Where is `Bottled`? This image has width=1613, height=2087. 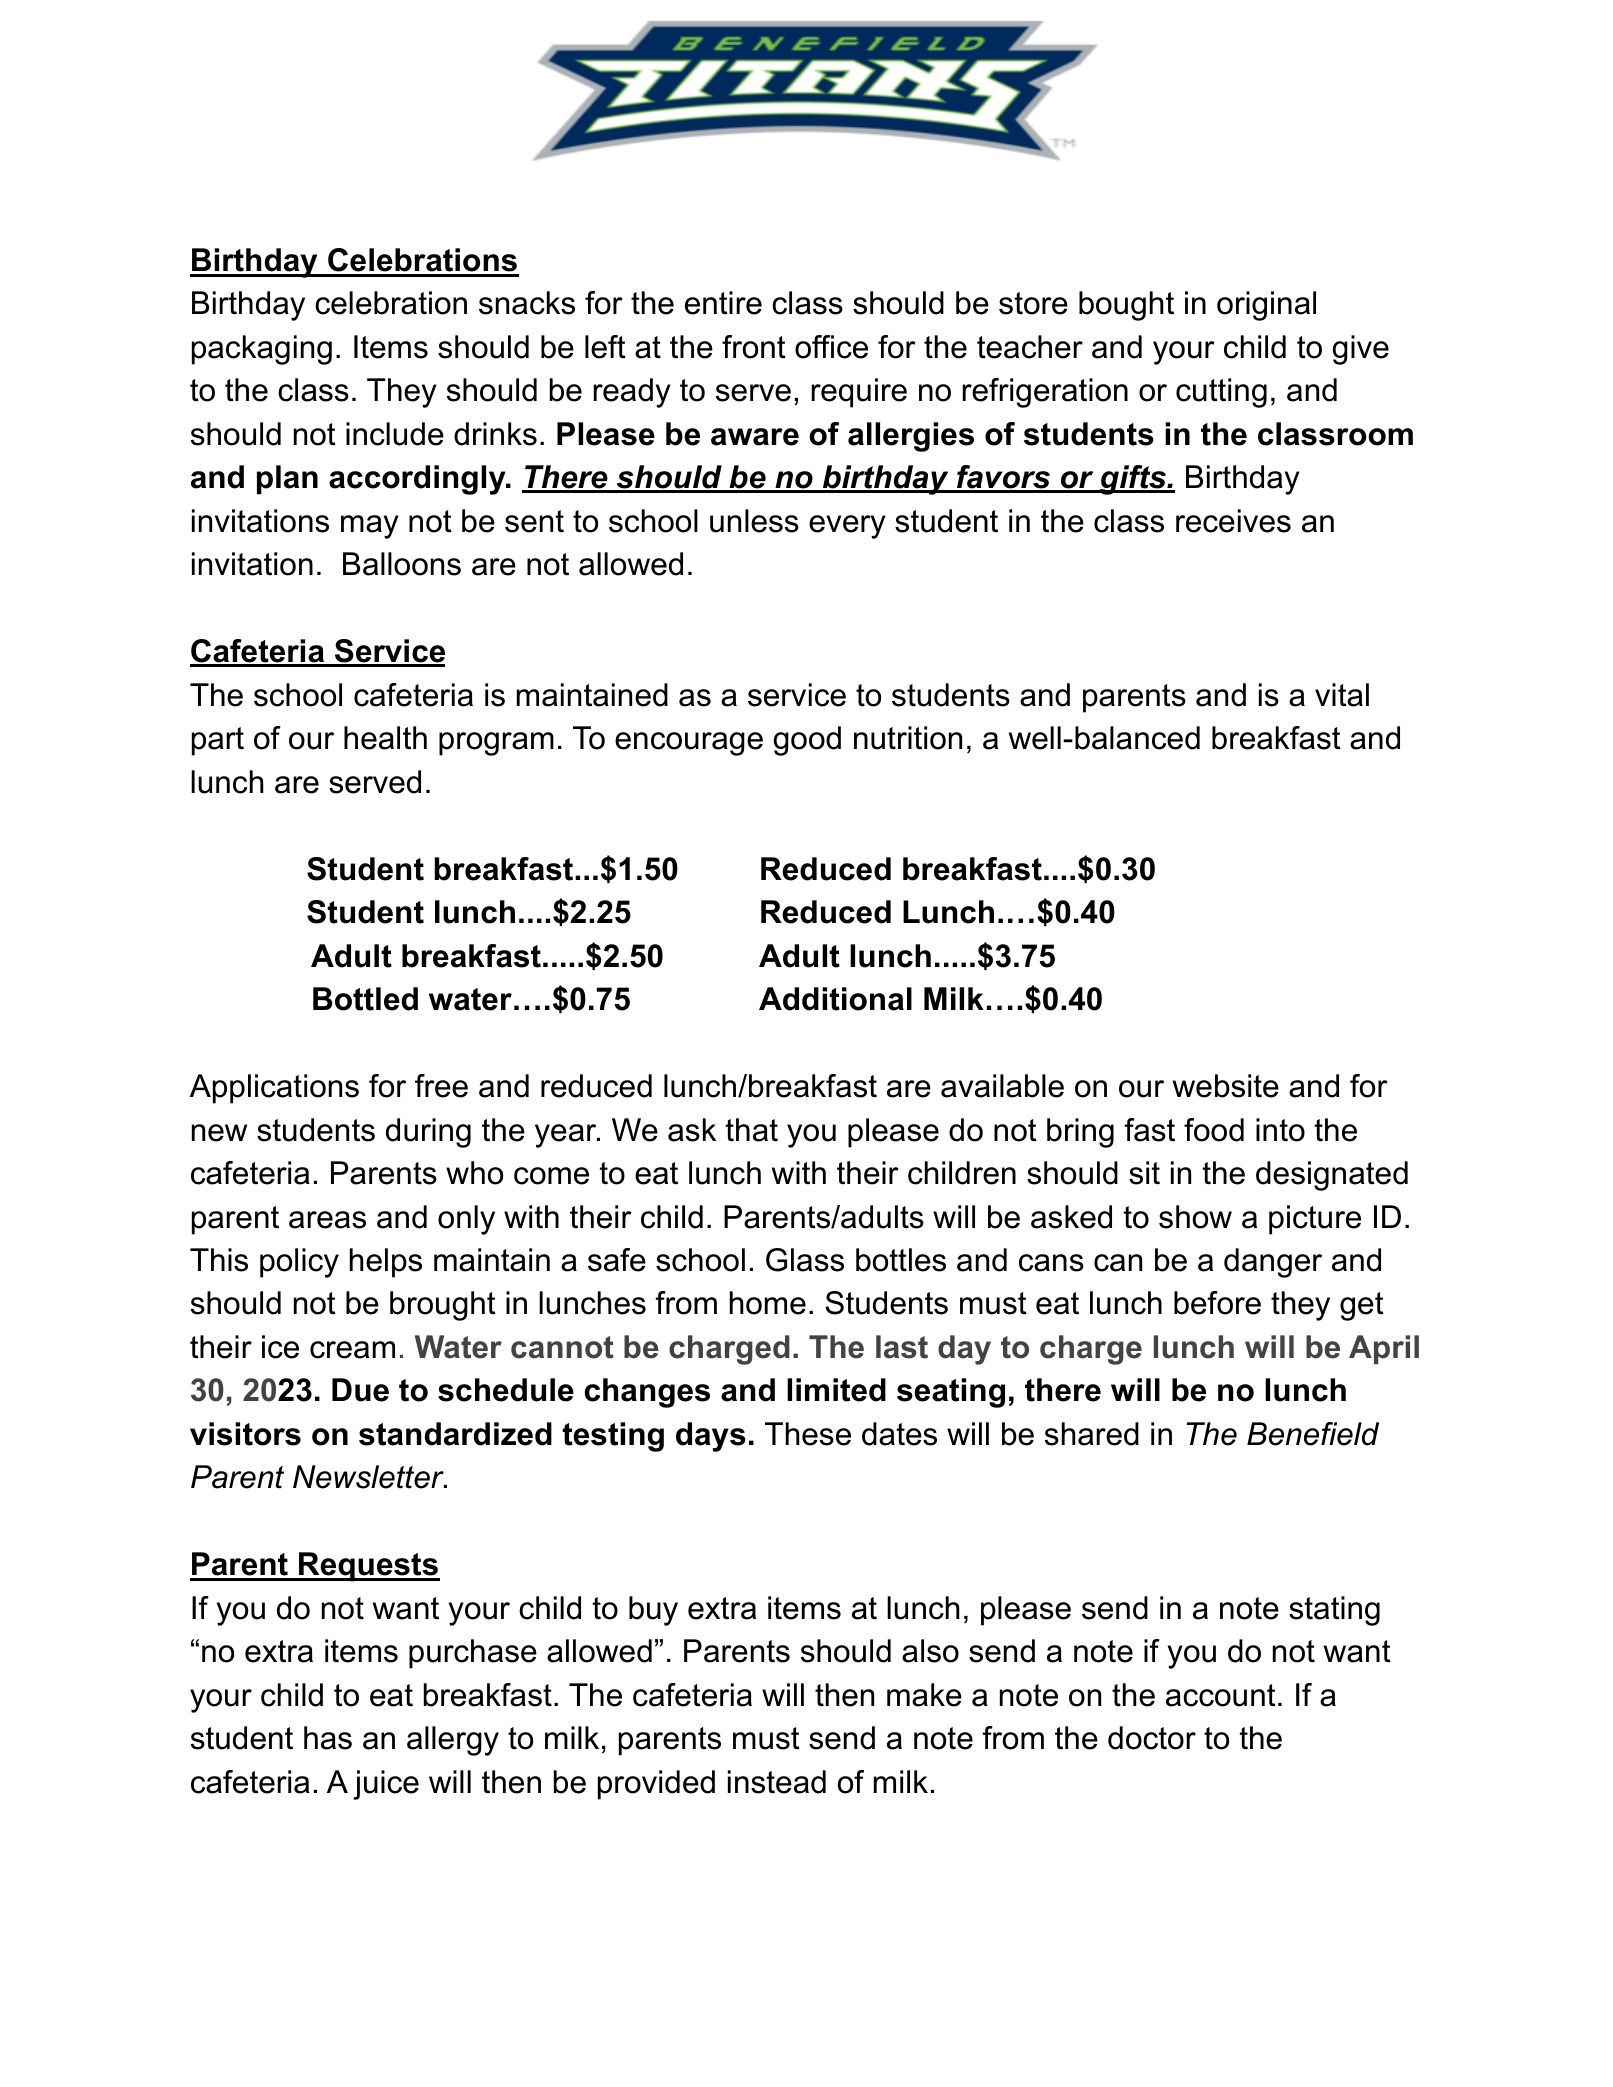
Bottled is located at coordinates (365, 999).
